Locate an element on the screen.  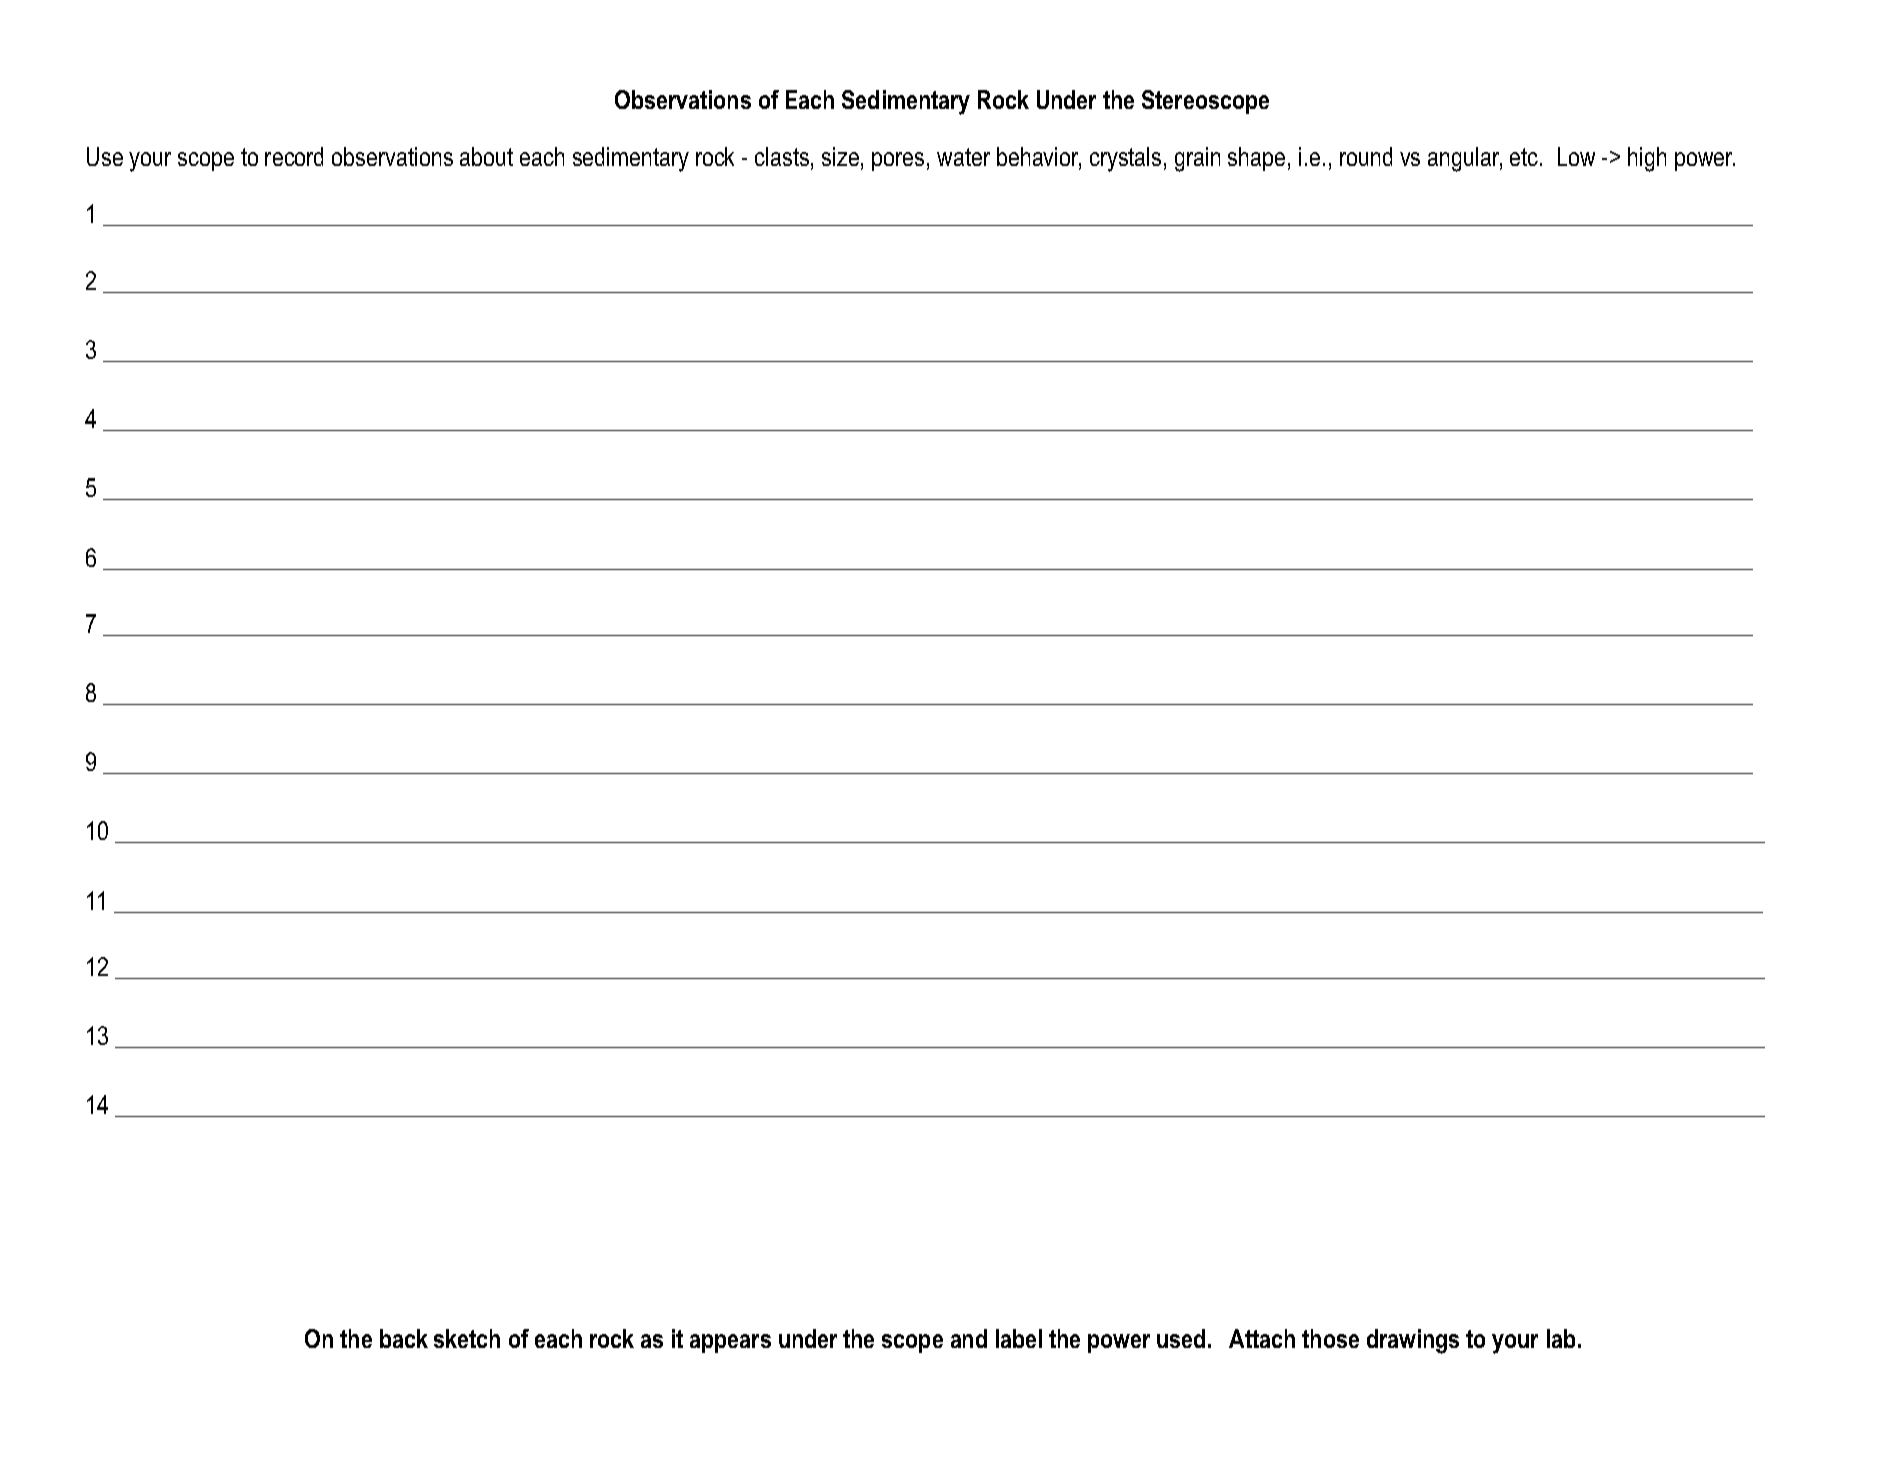
appears is located at coordinates (730, 1343).
